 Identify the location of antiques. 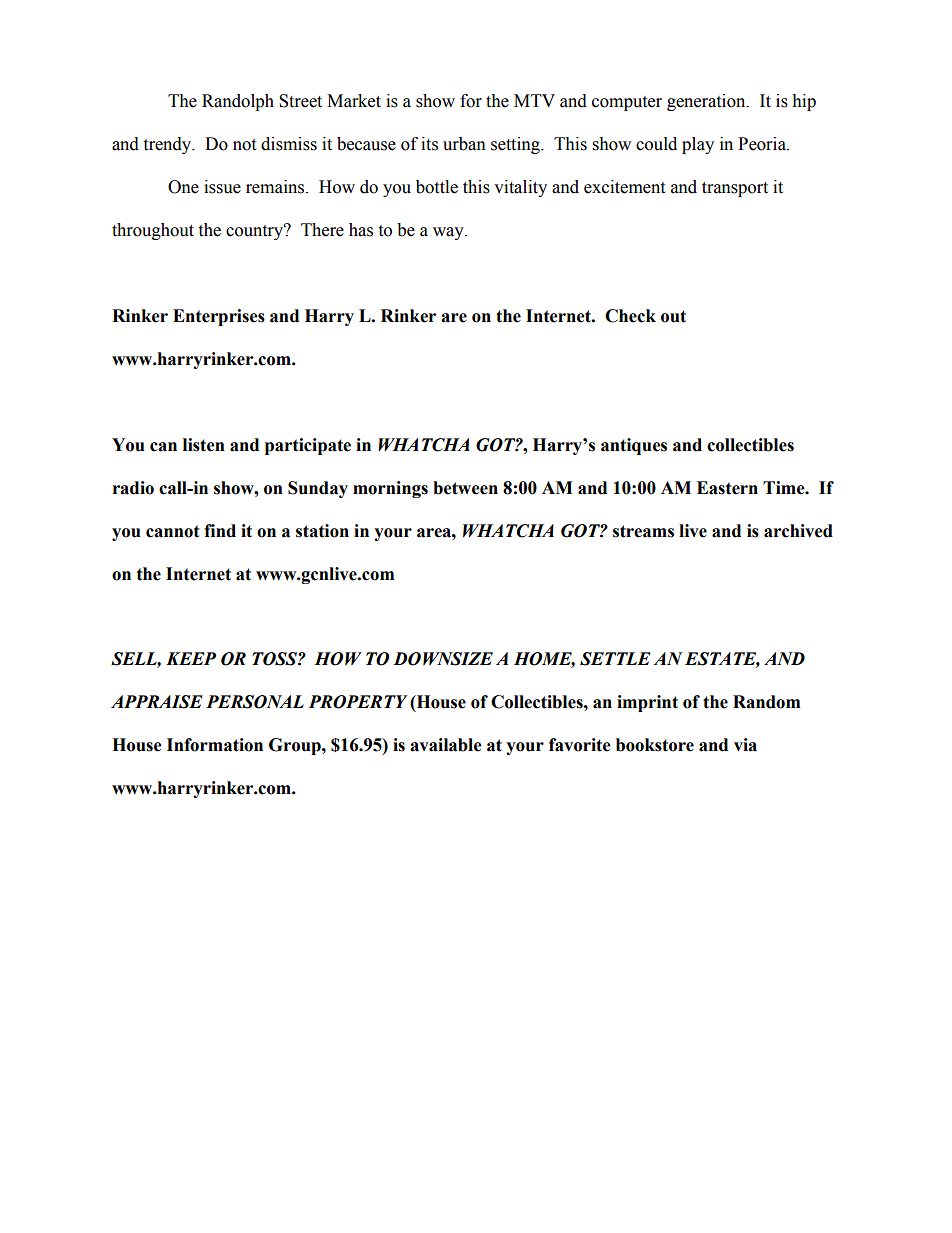
(634, 446).
